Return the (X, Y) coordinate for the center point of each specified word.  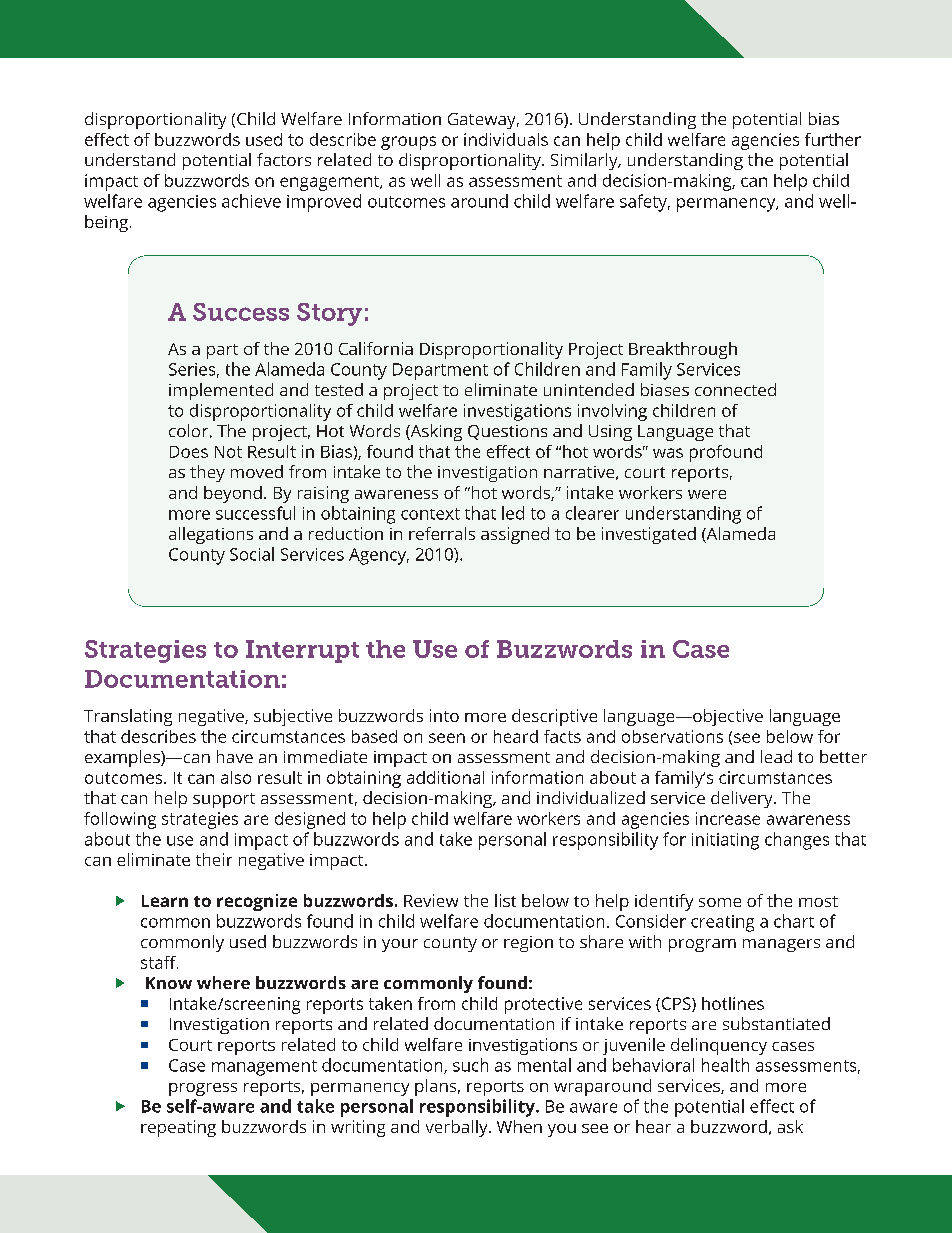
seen (447, 738)
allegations (211, 535)
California (376, 348)
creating (722, 923)
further (833, 139)
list (505, 900)
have (235, 756)
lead (776, 756)
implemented (221, 391)
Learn (165, 901)
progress (203, 1089)
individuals (506, 139)
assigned (515, 535)
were (707, 494)
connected (735, 389)
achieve (251, 201)
